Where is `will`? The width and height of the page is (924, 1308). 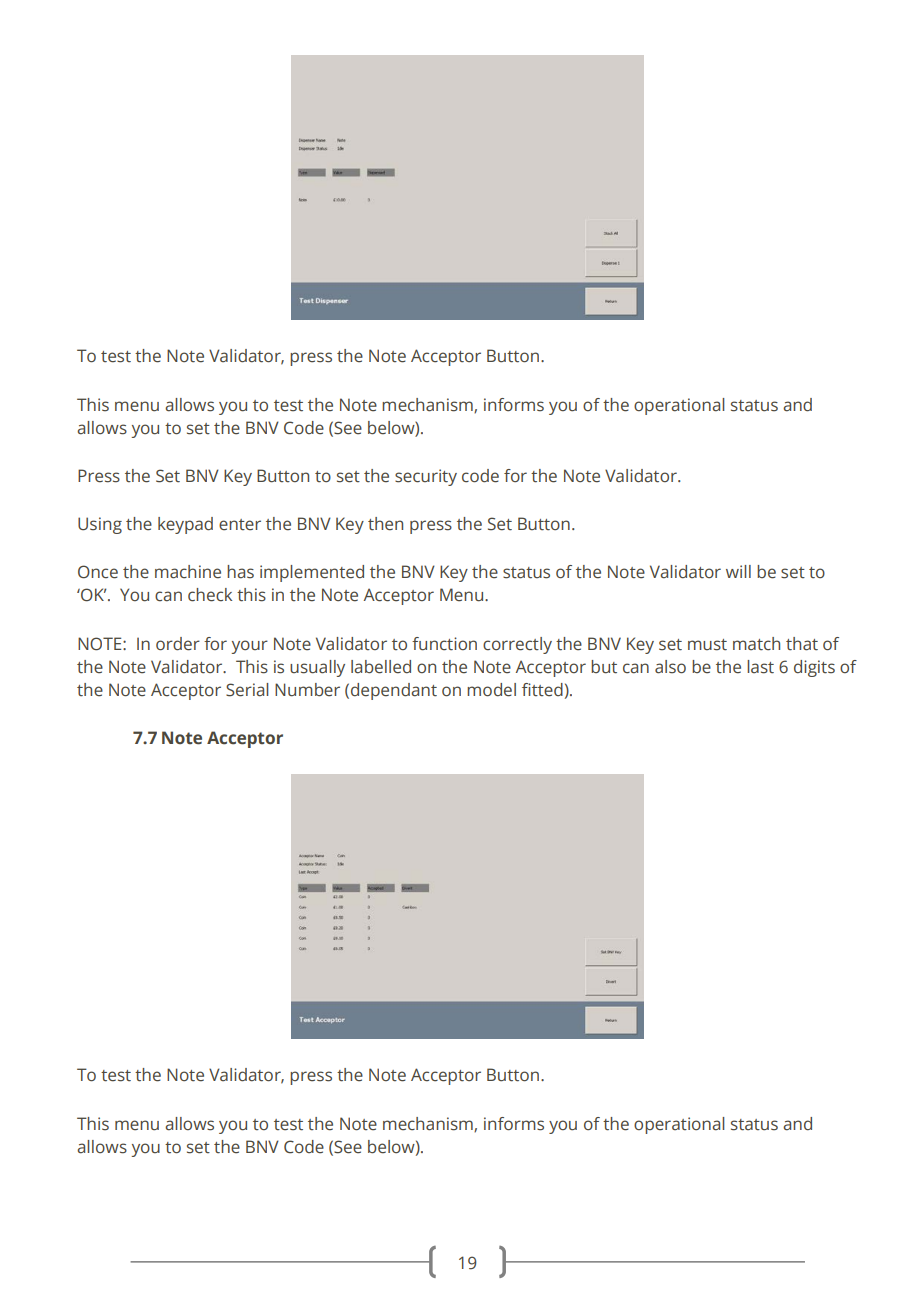 will is located at coordinates (738, 571).
